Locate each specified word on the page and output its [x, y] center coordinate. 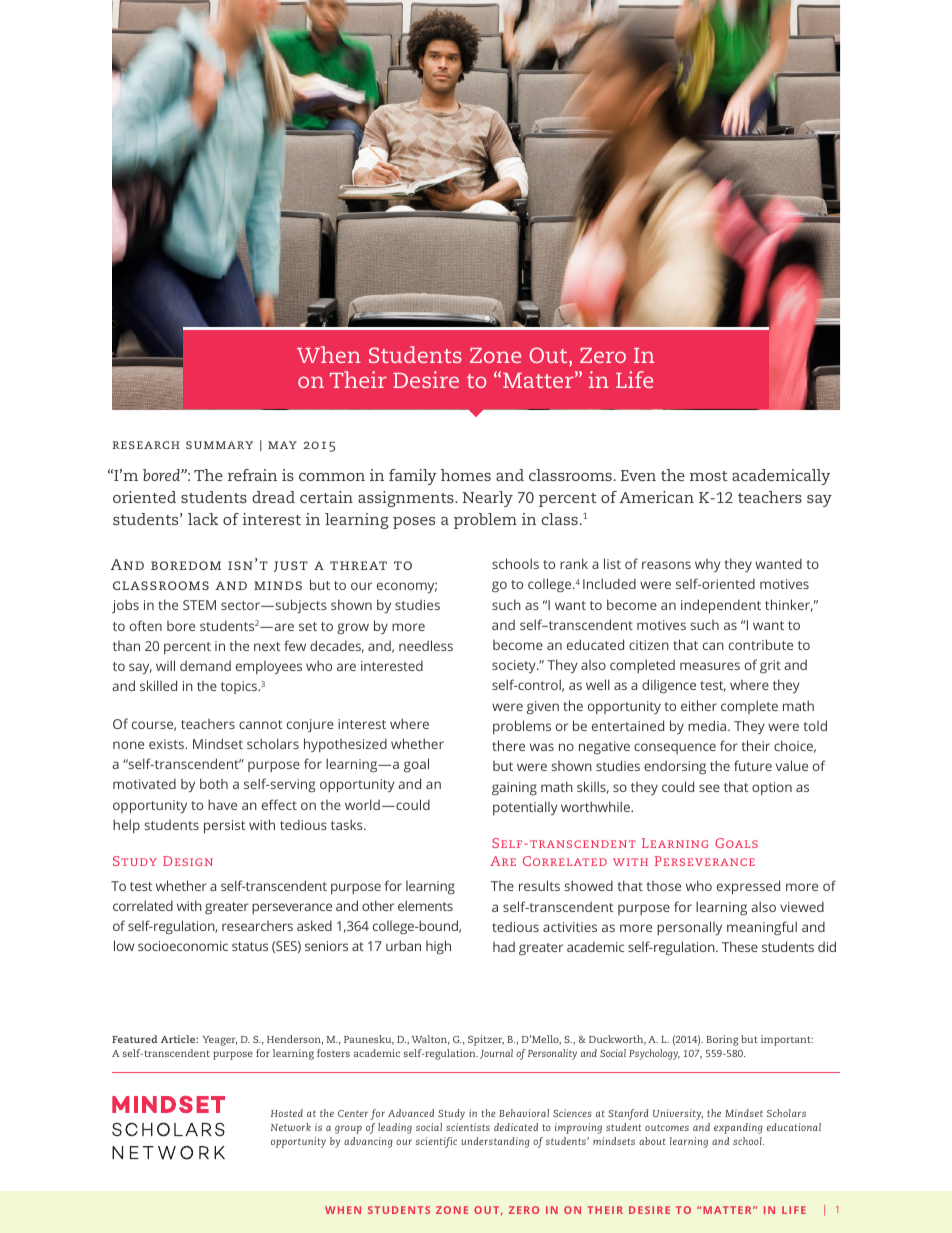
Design [188, 861]
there [508, 745]
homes [466, 475]
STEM [199, 605]
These [740, 946]
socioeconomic [183, 946]
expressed [748, 887]
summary [219, 445]
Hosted [287, 1113]
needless [426, 645]
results [539, 885]
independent [721, 606]
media [708, 725]
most [709, 476]
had [504, 947]
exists [167, 744]
